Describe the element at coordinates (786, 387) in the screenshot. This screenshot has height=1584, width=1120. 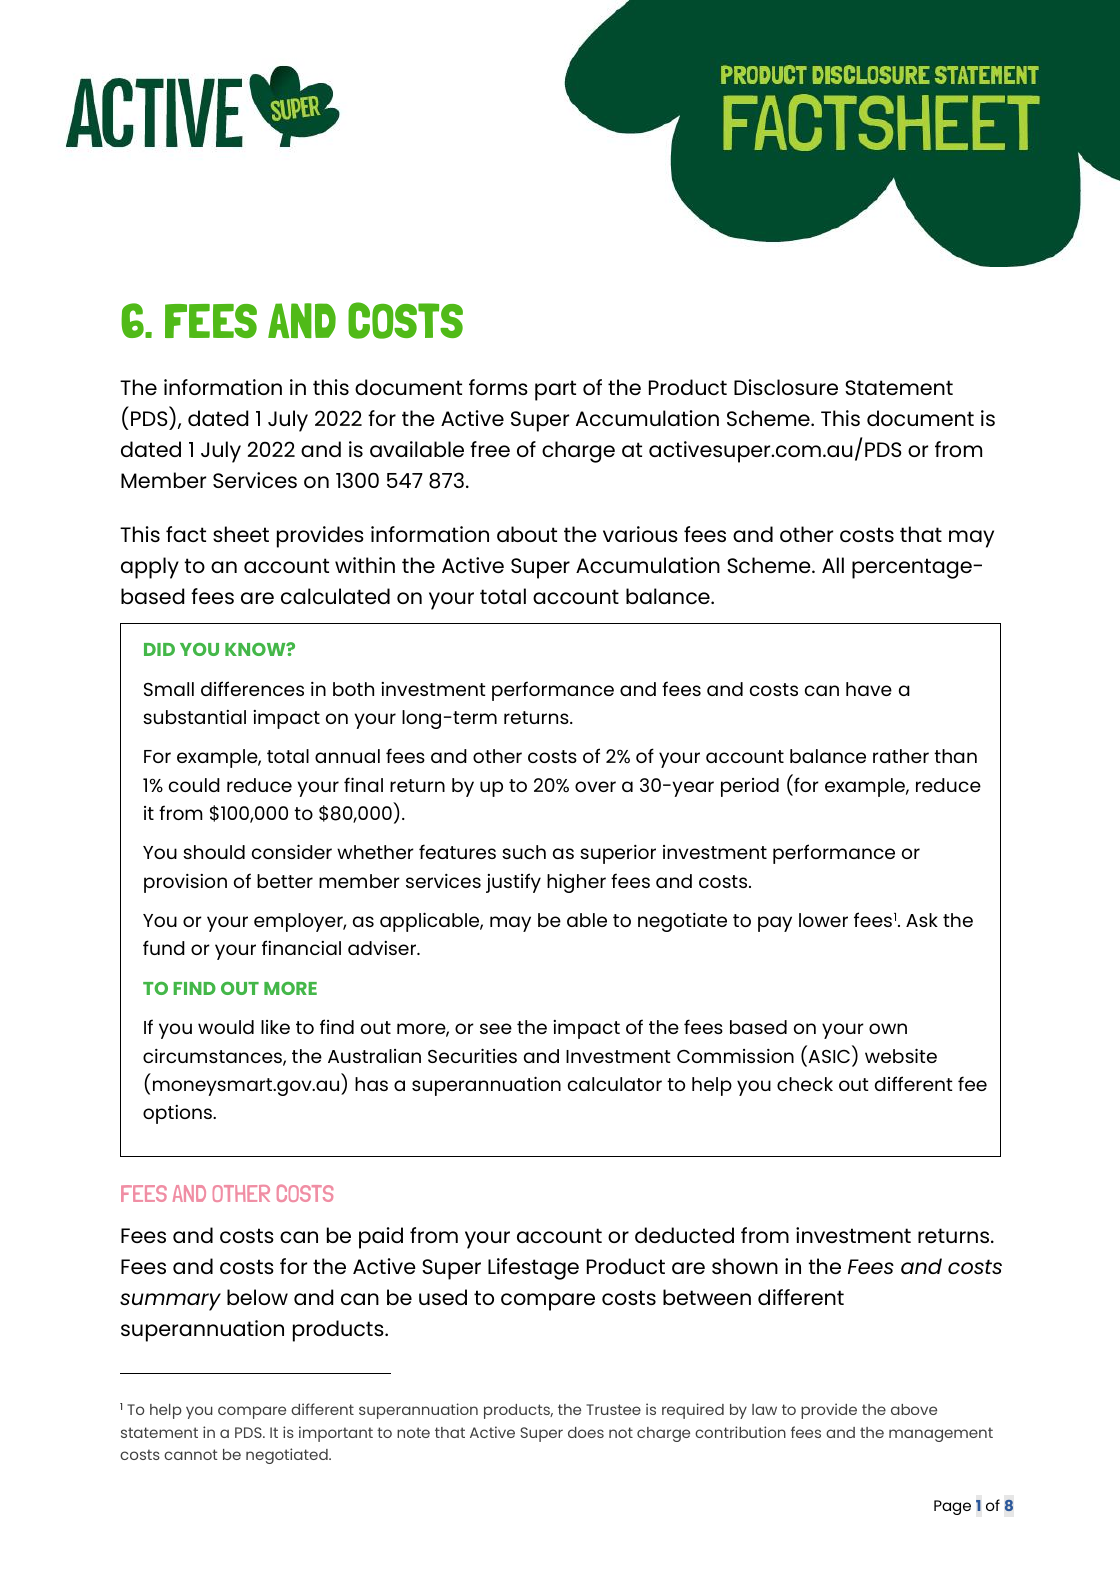
I see `Disclosure` at that location.
